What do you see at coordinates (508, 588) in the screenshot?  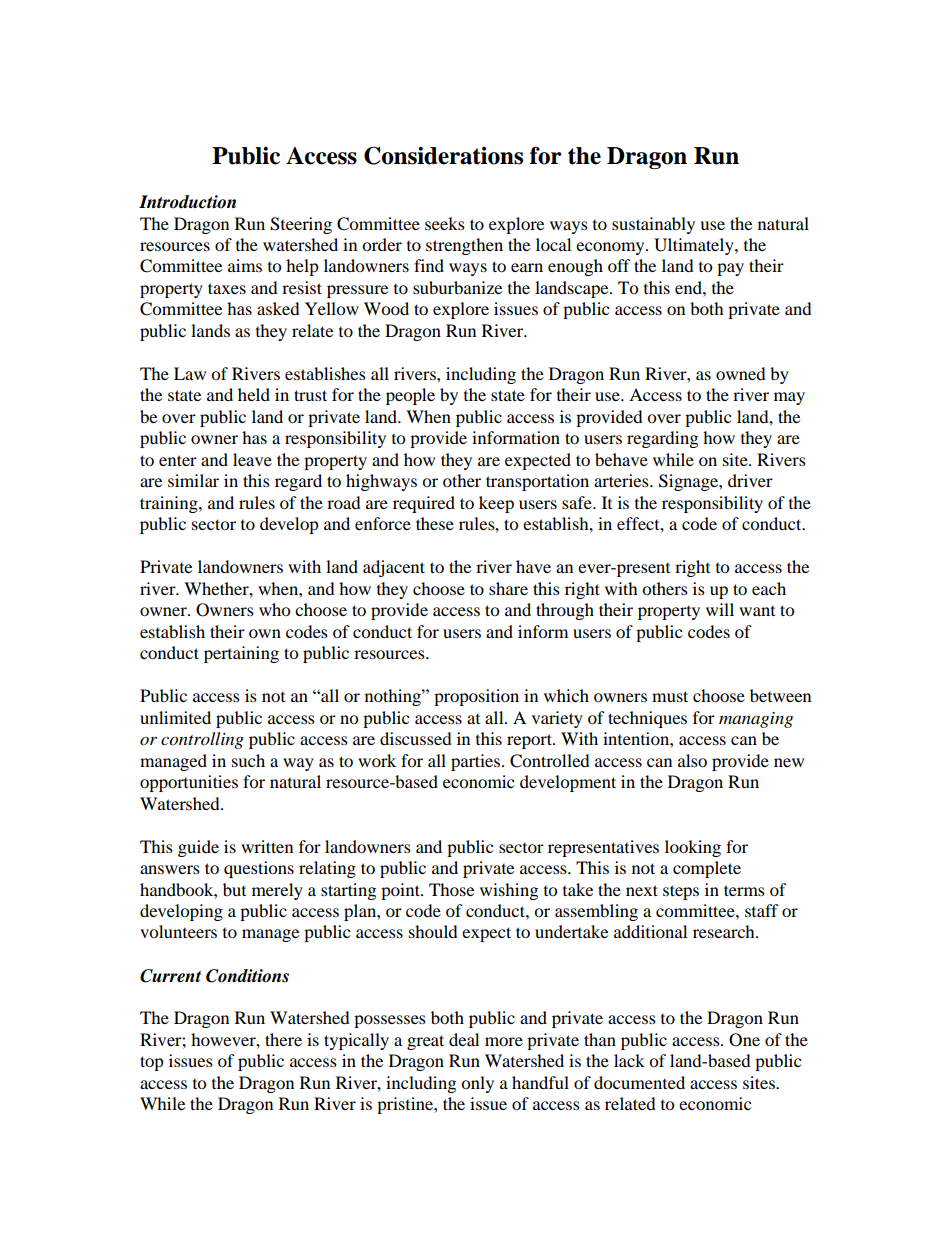 I see `share` at bounding box center [508, 588].
